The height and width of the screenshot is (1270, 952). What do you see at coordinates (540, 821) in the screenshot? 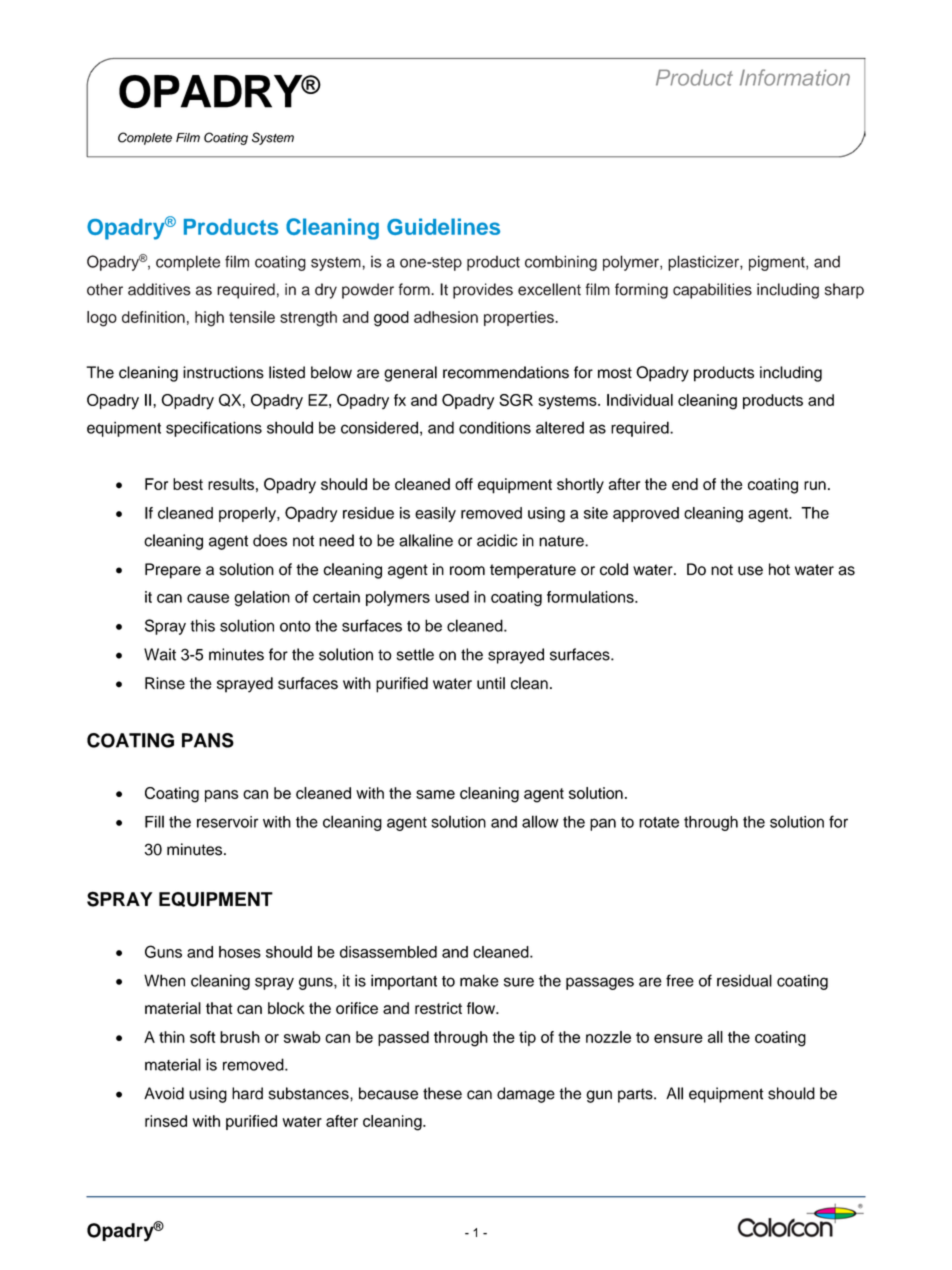
I see `allow` at bounding box center [540, 821].
